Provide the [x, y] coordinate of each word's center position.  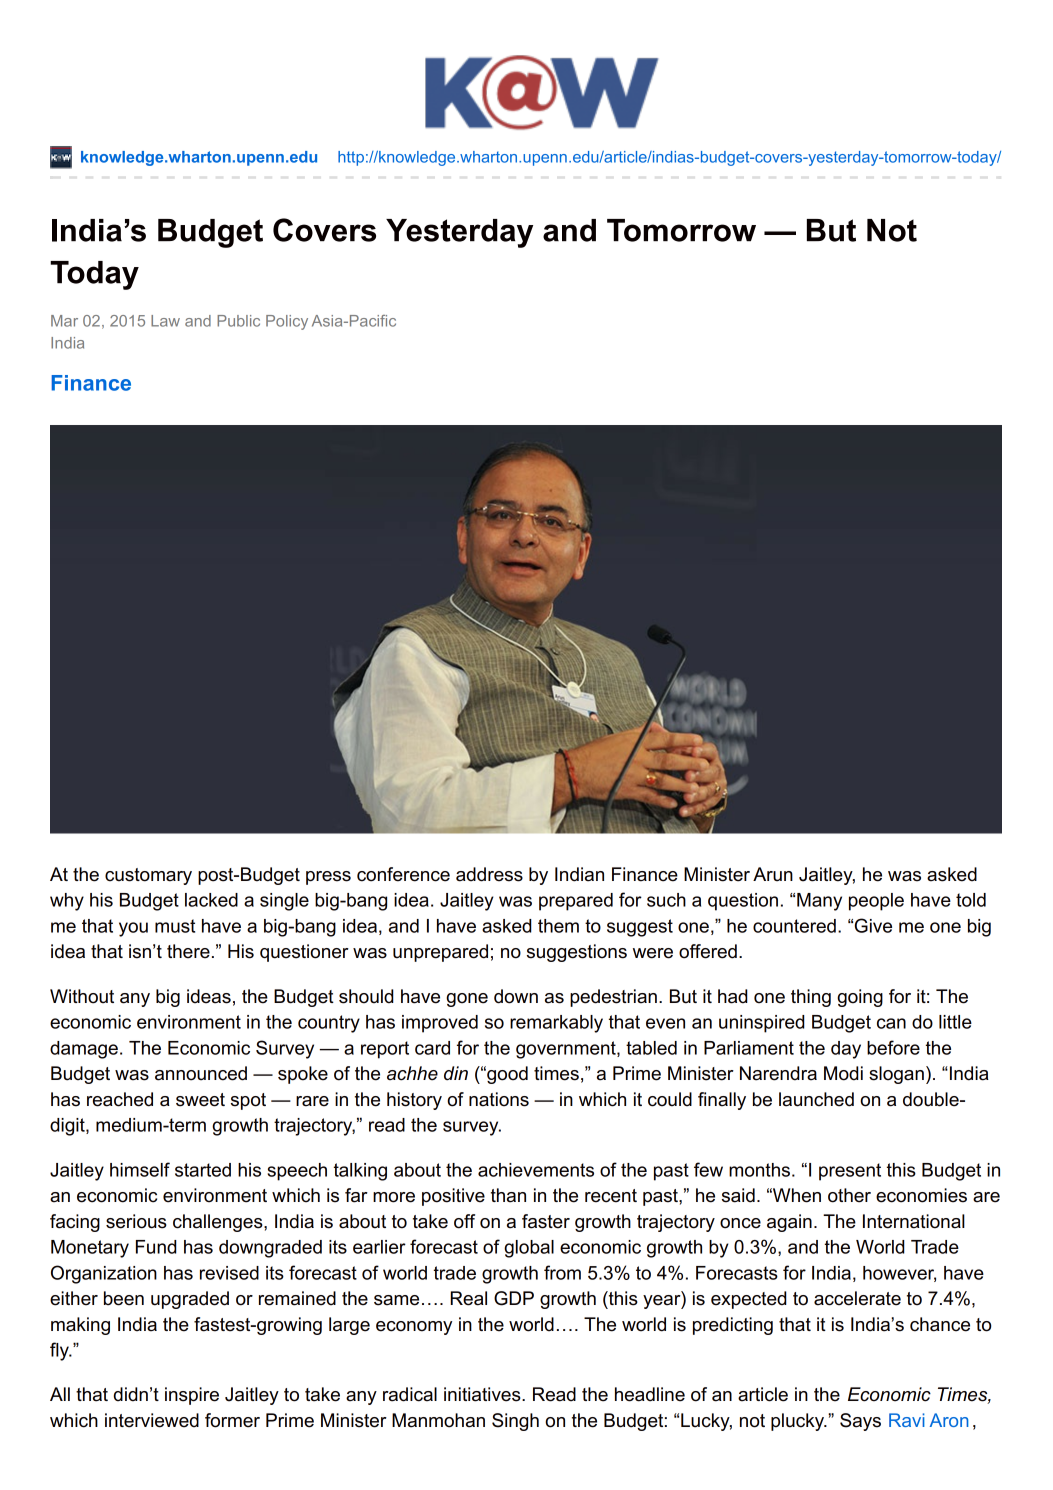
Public [238, 321]
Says [860, 1422]
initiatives [483, 1394]
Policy [287, 322]
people [876, 902]
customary [148, 876]
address [489, 874]
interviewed [152, 1420]
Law [165, 321]
